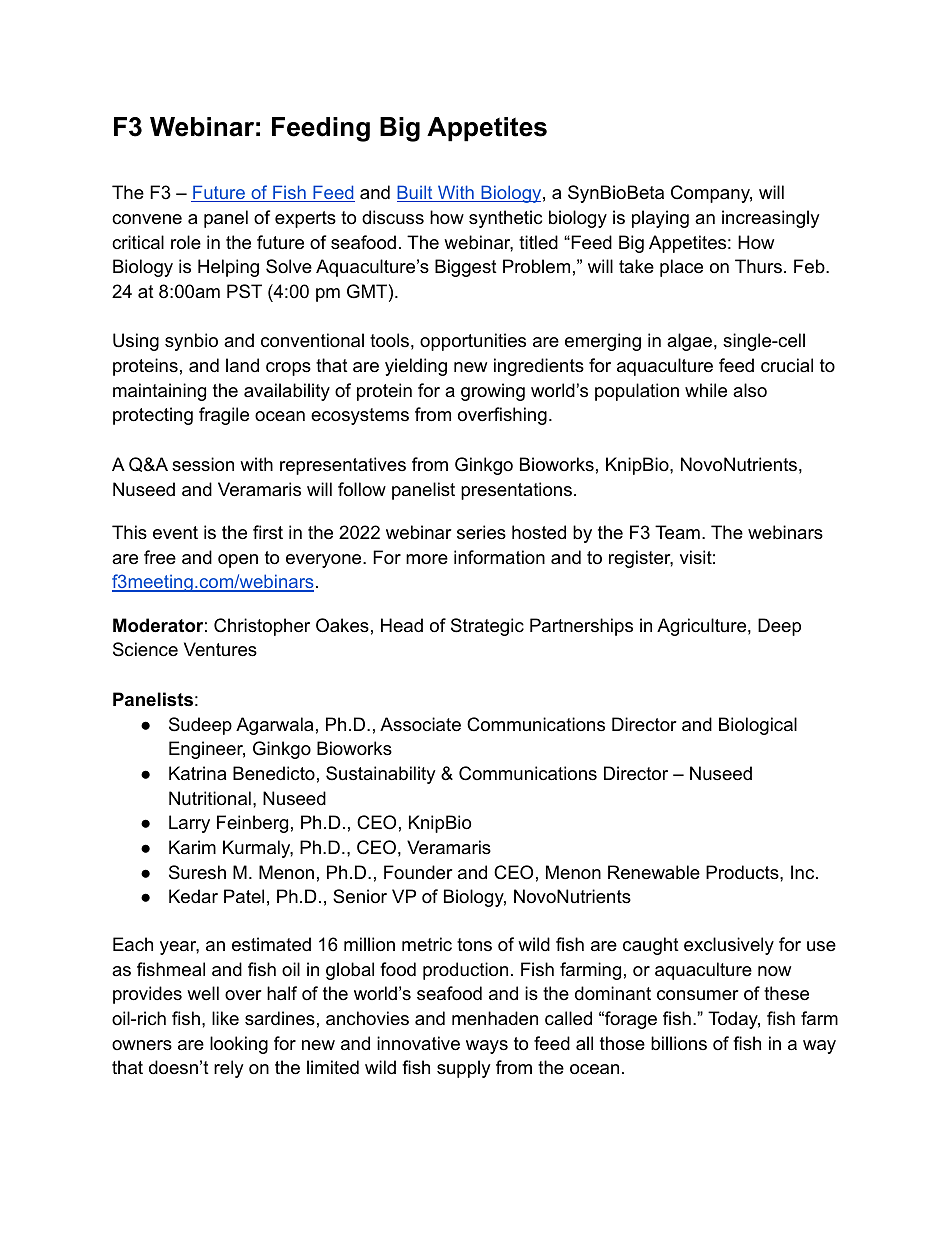 This screenshot has height=1233, width=952. What do you see at coordinates (192, 847) in the screenshot?
I see `Karim` at bounding box center [192, 847].
